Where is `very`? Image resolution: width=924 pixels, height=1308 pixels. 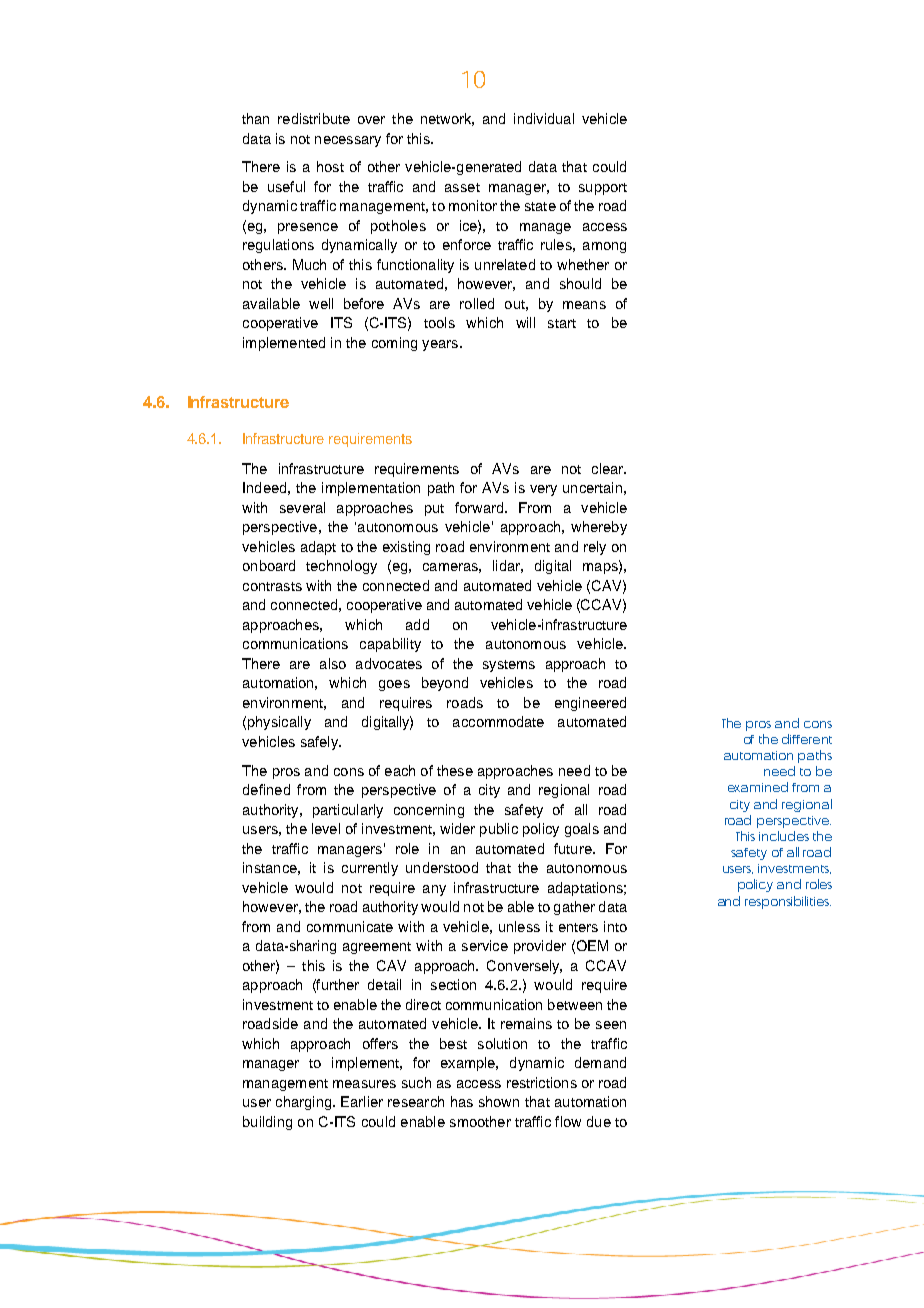
very is located at coordinates (543, 490).
